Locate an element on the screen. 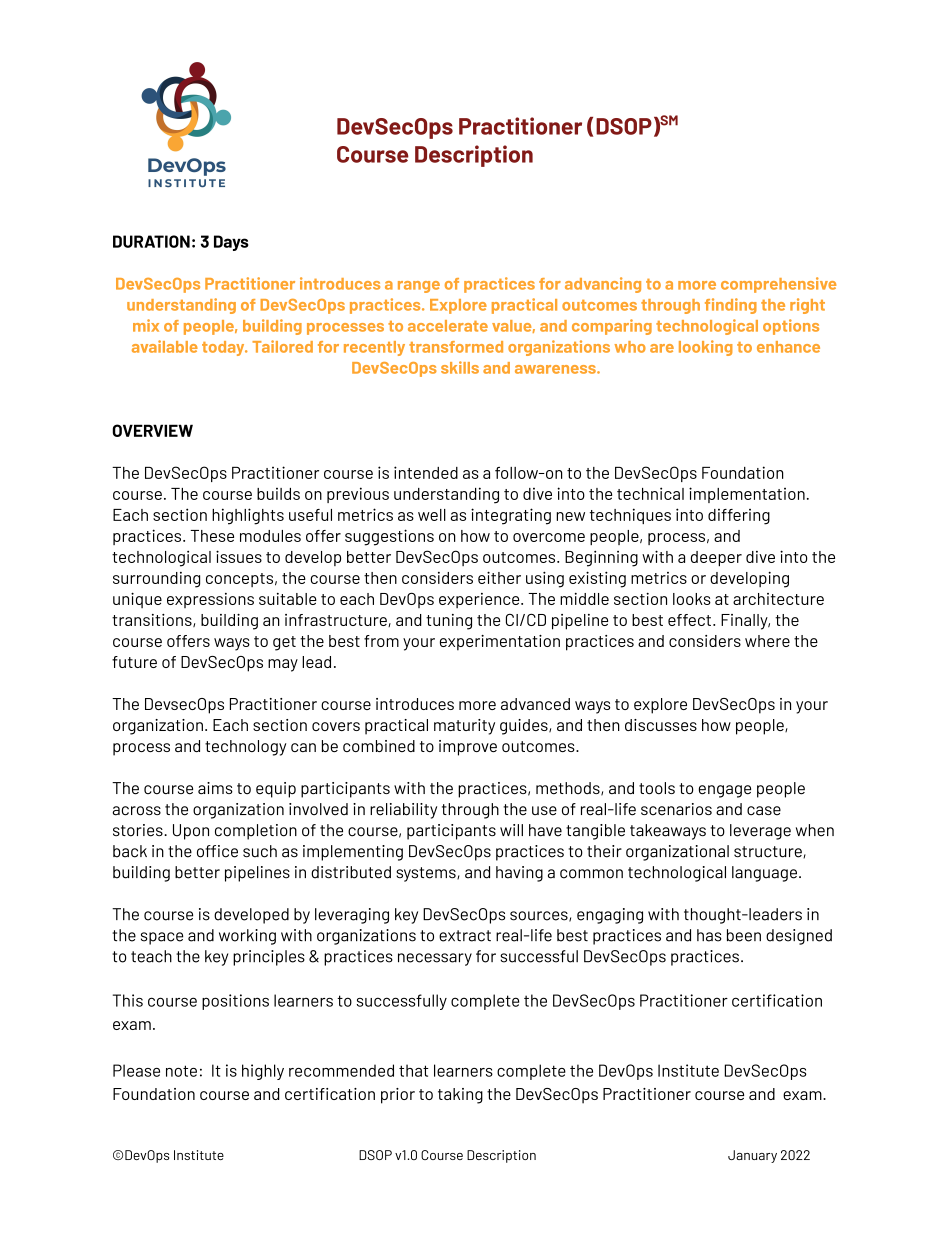 This screenshot has height=1233, width=952. note is located at coordinates (181, 1071).
